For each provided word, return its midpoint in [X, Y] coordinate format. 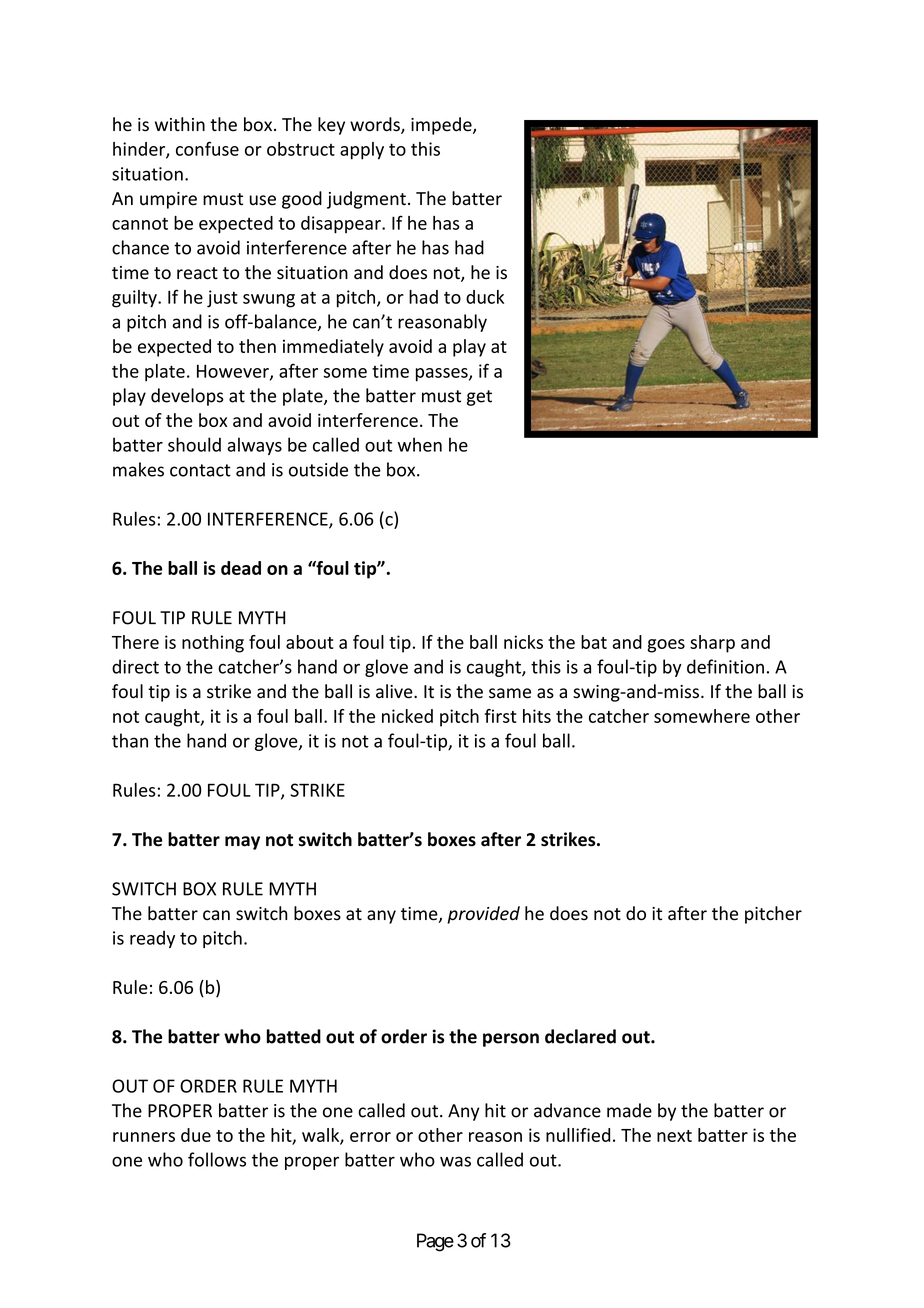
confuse [207, 148]
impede [442, 126]
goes [666, 646]
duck [485, 297]
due [196, 1135]
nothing [213, 644]
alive [395, 691]
